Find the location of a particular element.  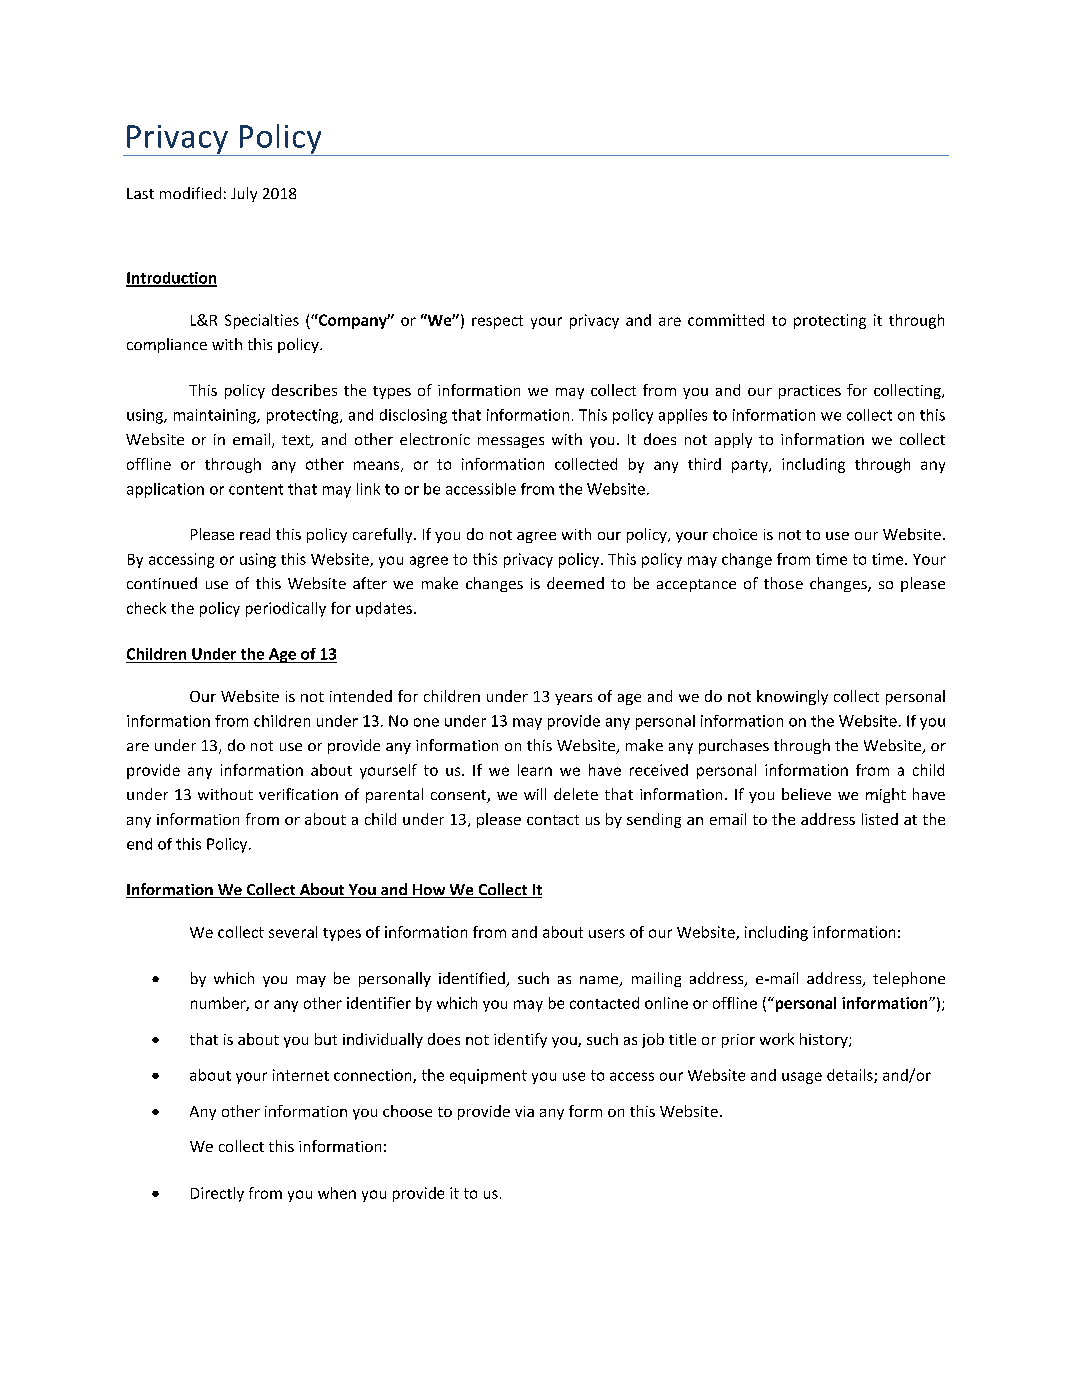

years is located at coordinates (573, 699).
